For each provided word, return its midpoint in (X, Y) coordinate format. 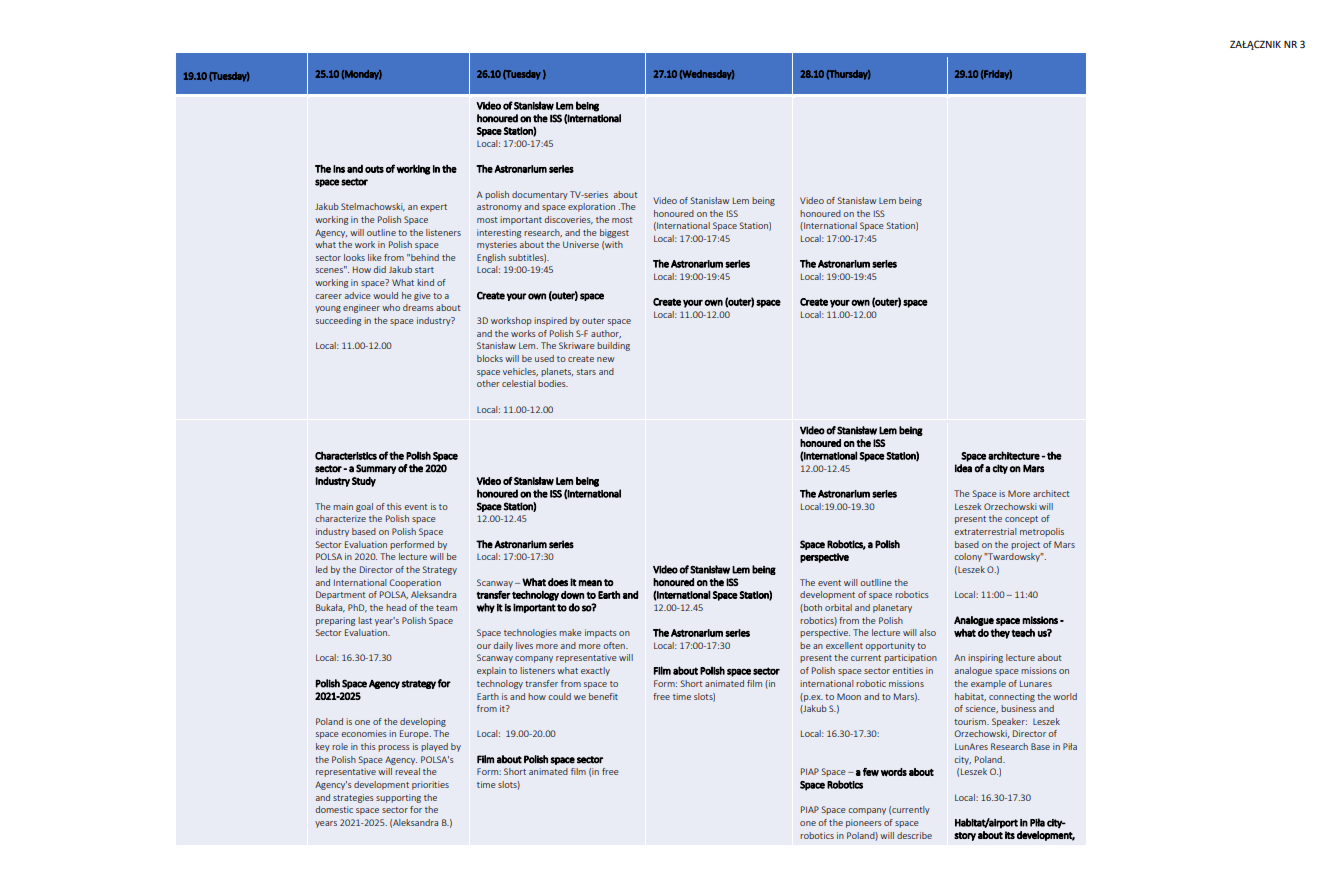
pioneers (864, 823)
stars (586, 372)
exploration (591, 207)
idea (963, 468)
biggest (614, 233)
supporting (398, 798)
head (396, 607)
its (1010, 835)
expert (433, 208)
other (488, 383)
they (1000, 633)
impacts (601, 633)
